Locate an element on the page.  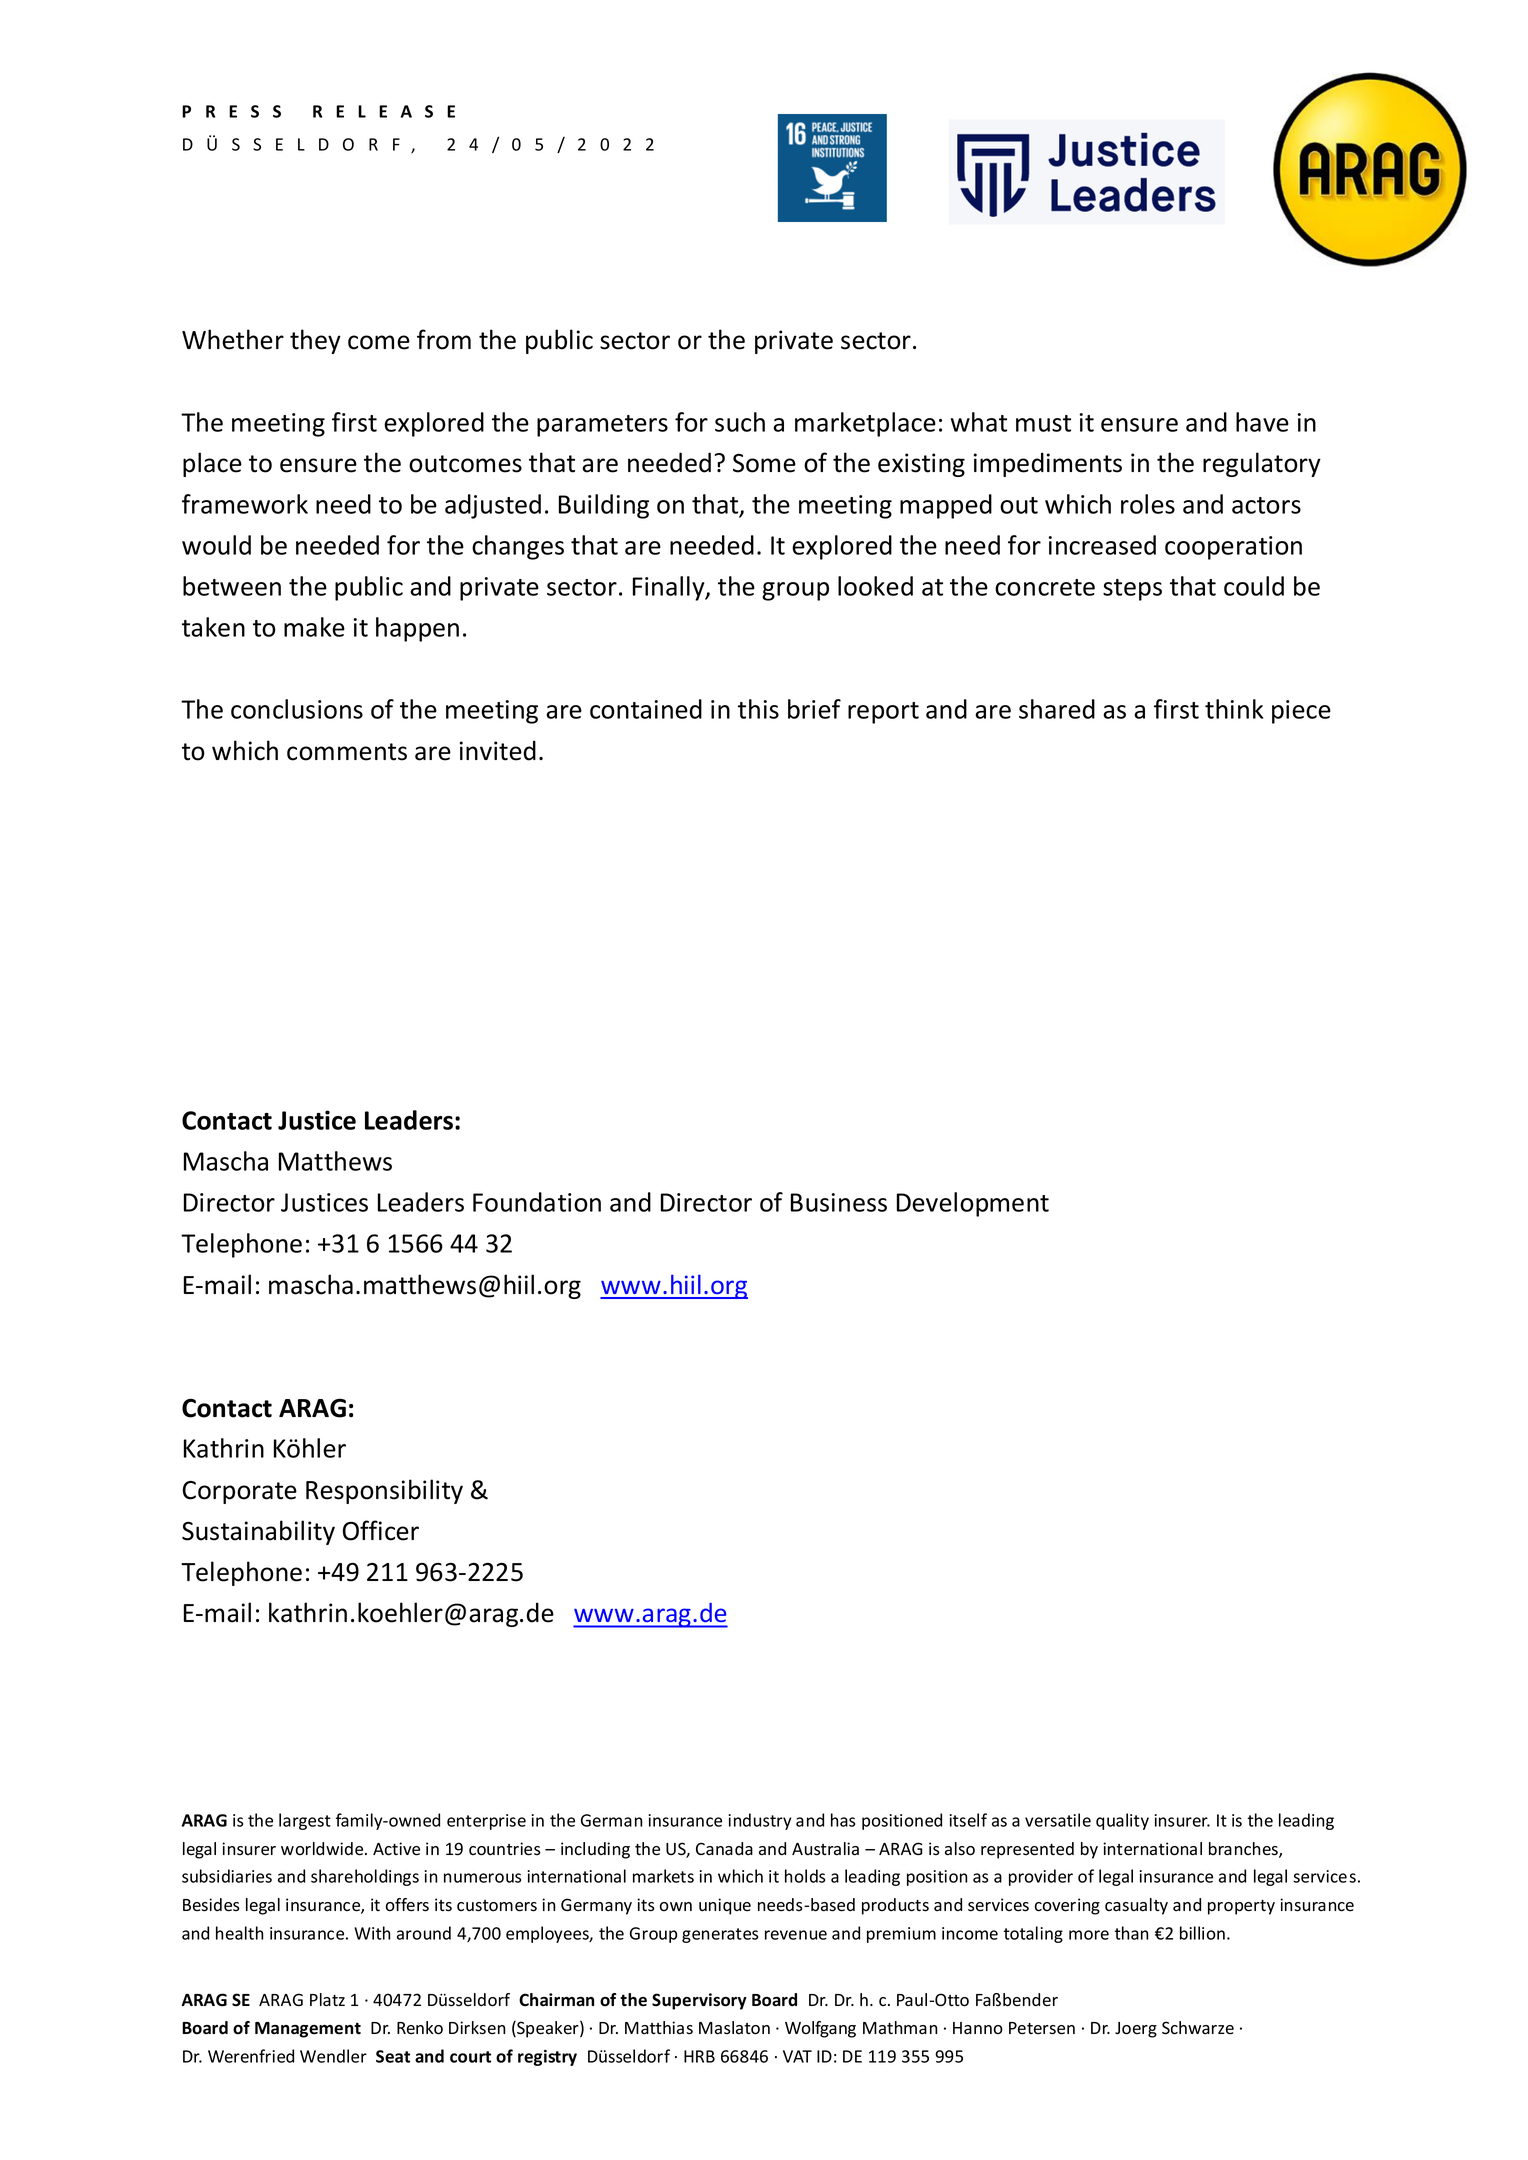
have is located at coordinates (1262, 422).
